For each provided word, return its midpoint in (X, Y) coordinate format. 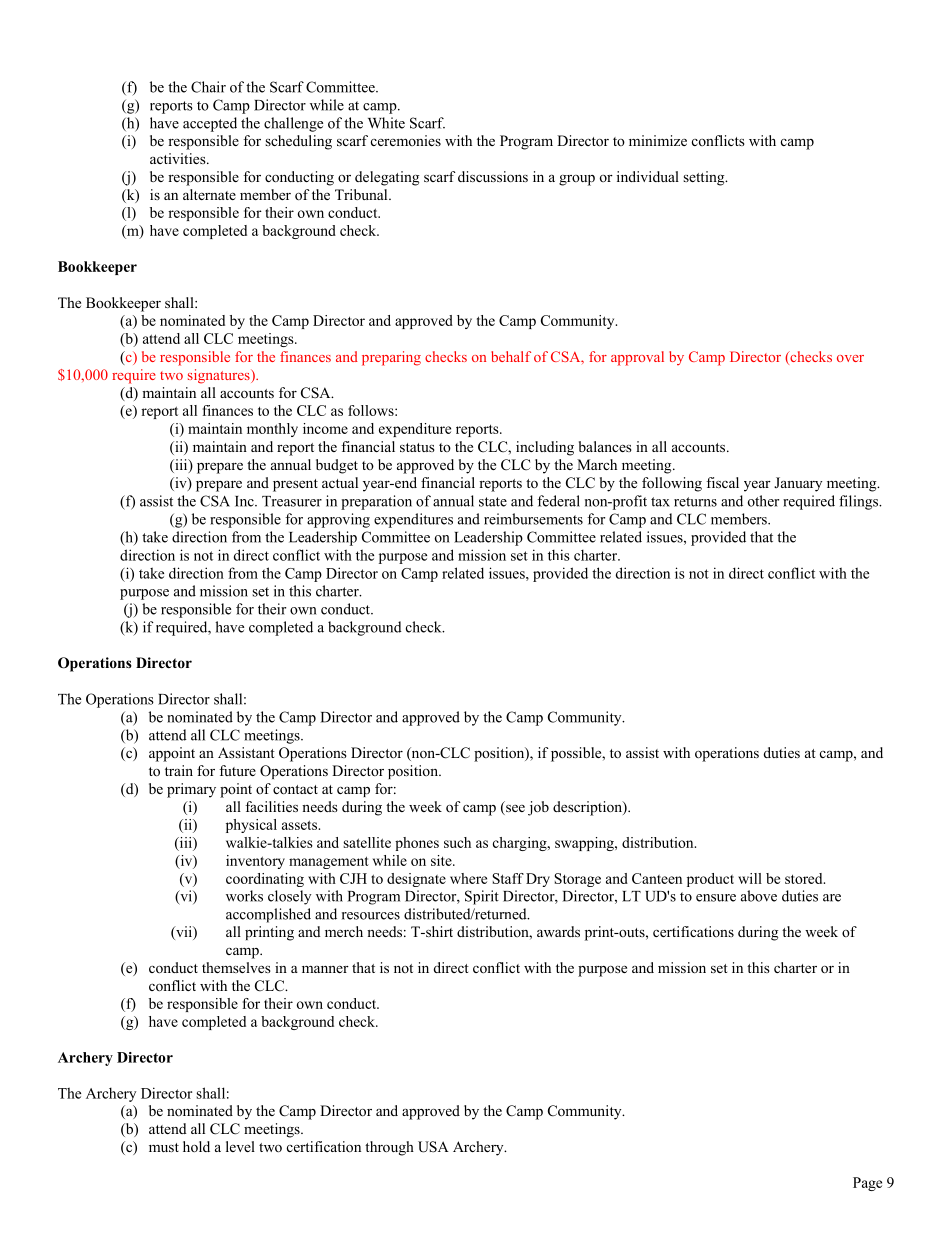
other (763, 501)
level (240, 1146)
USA (433, 1147)
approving (338, 520)
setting (705, 178)
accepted (210, 124)
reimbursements (533, 519)
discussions (493, 176)
